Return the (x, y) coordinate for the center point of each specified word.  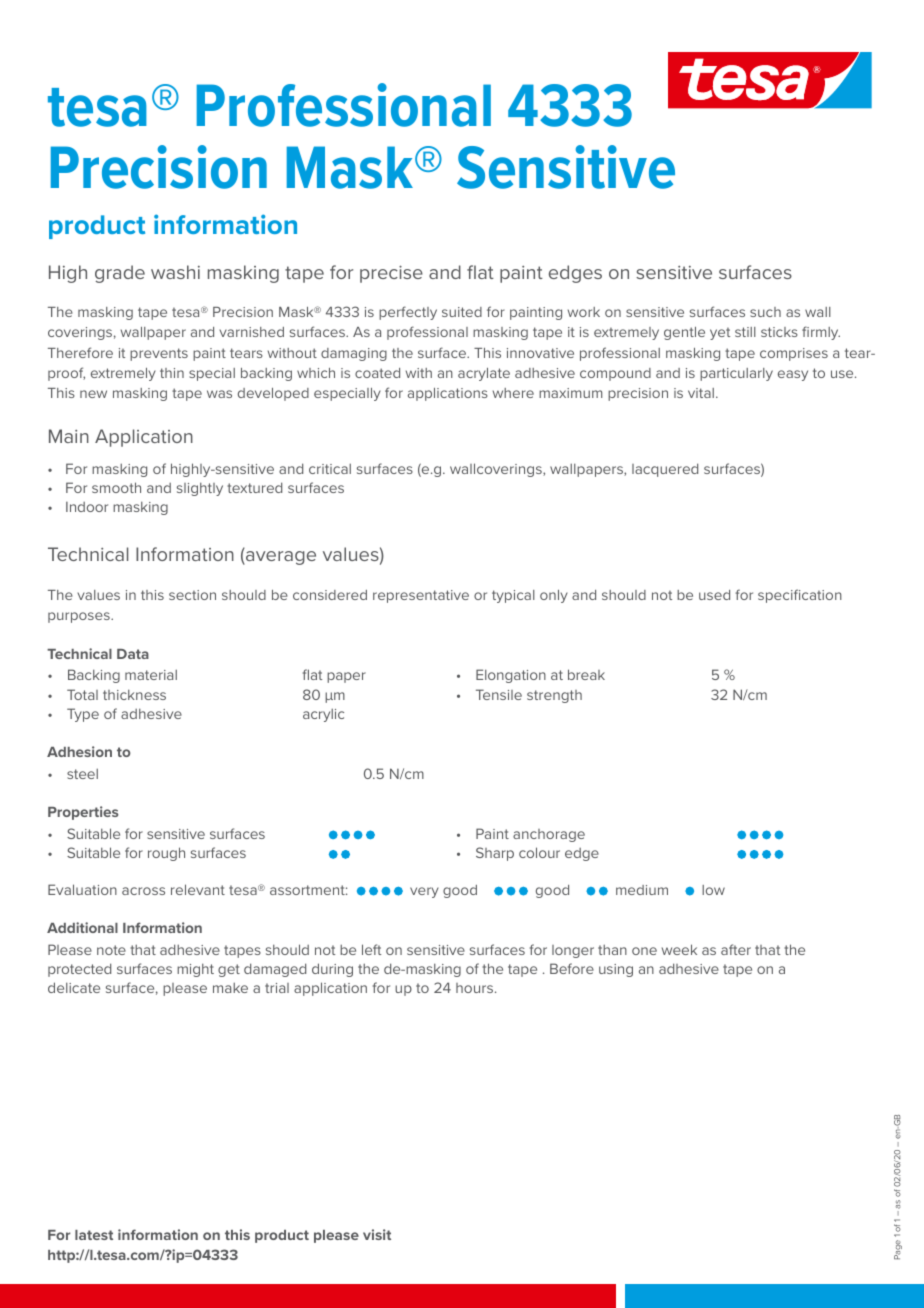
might (195, 970)
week (679, 949)
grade (120, 274)
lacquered (665, 470)
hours (474, 988)
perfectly (408, 313)
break (586, 674)
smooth (116, 487)
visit (377, 1234)
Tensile (499, 694)
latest (94, 1235)
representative (421, 596)
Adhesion (79, 751)
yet (720, 334)
